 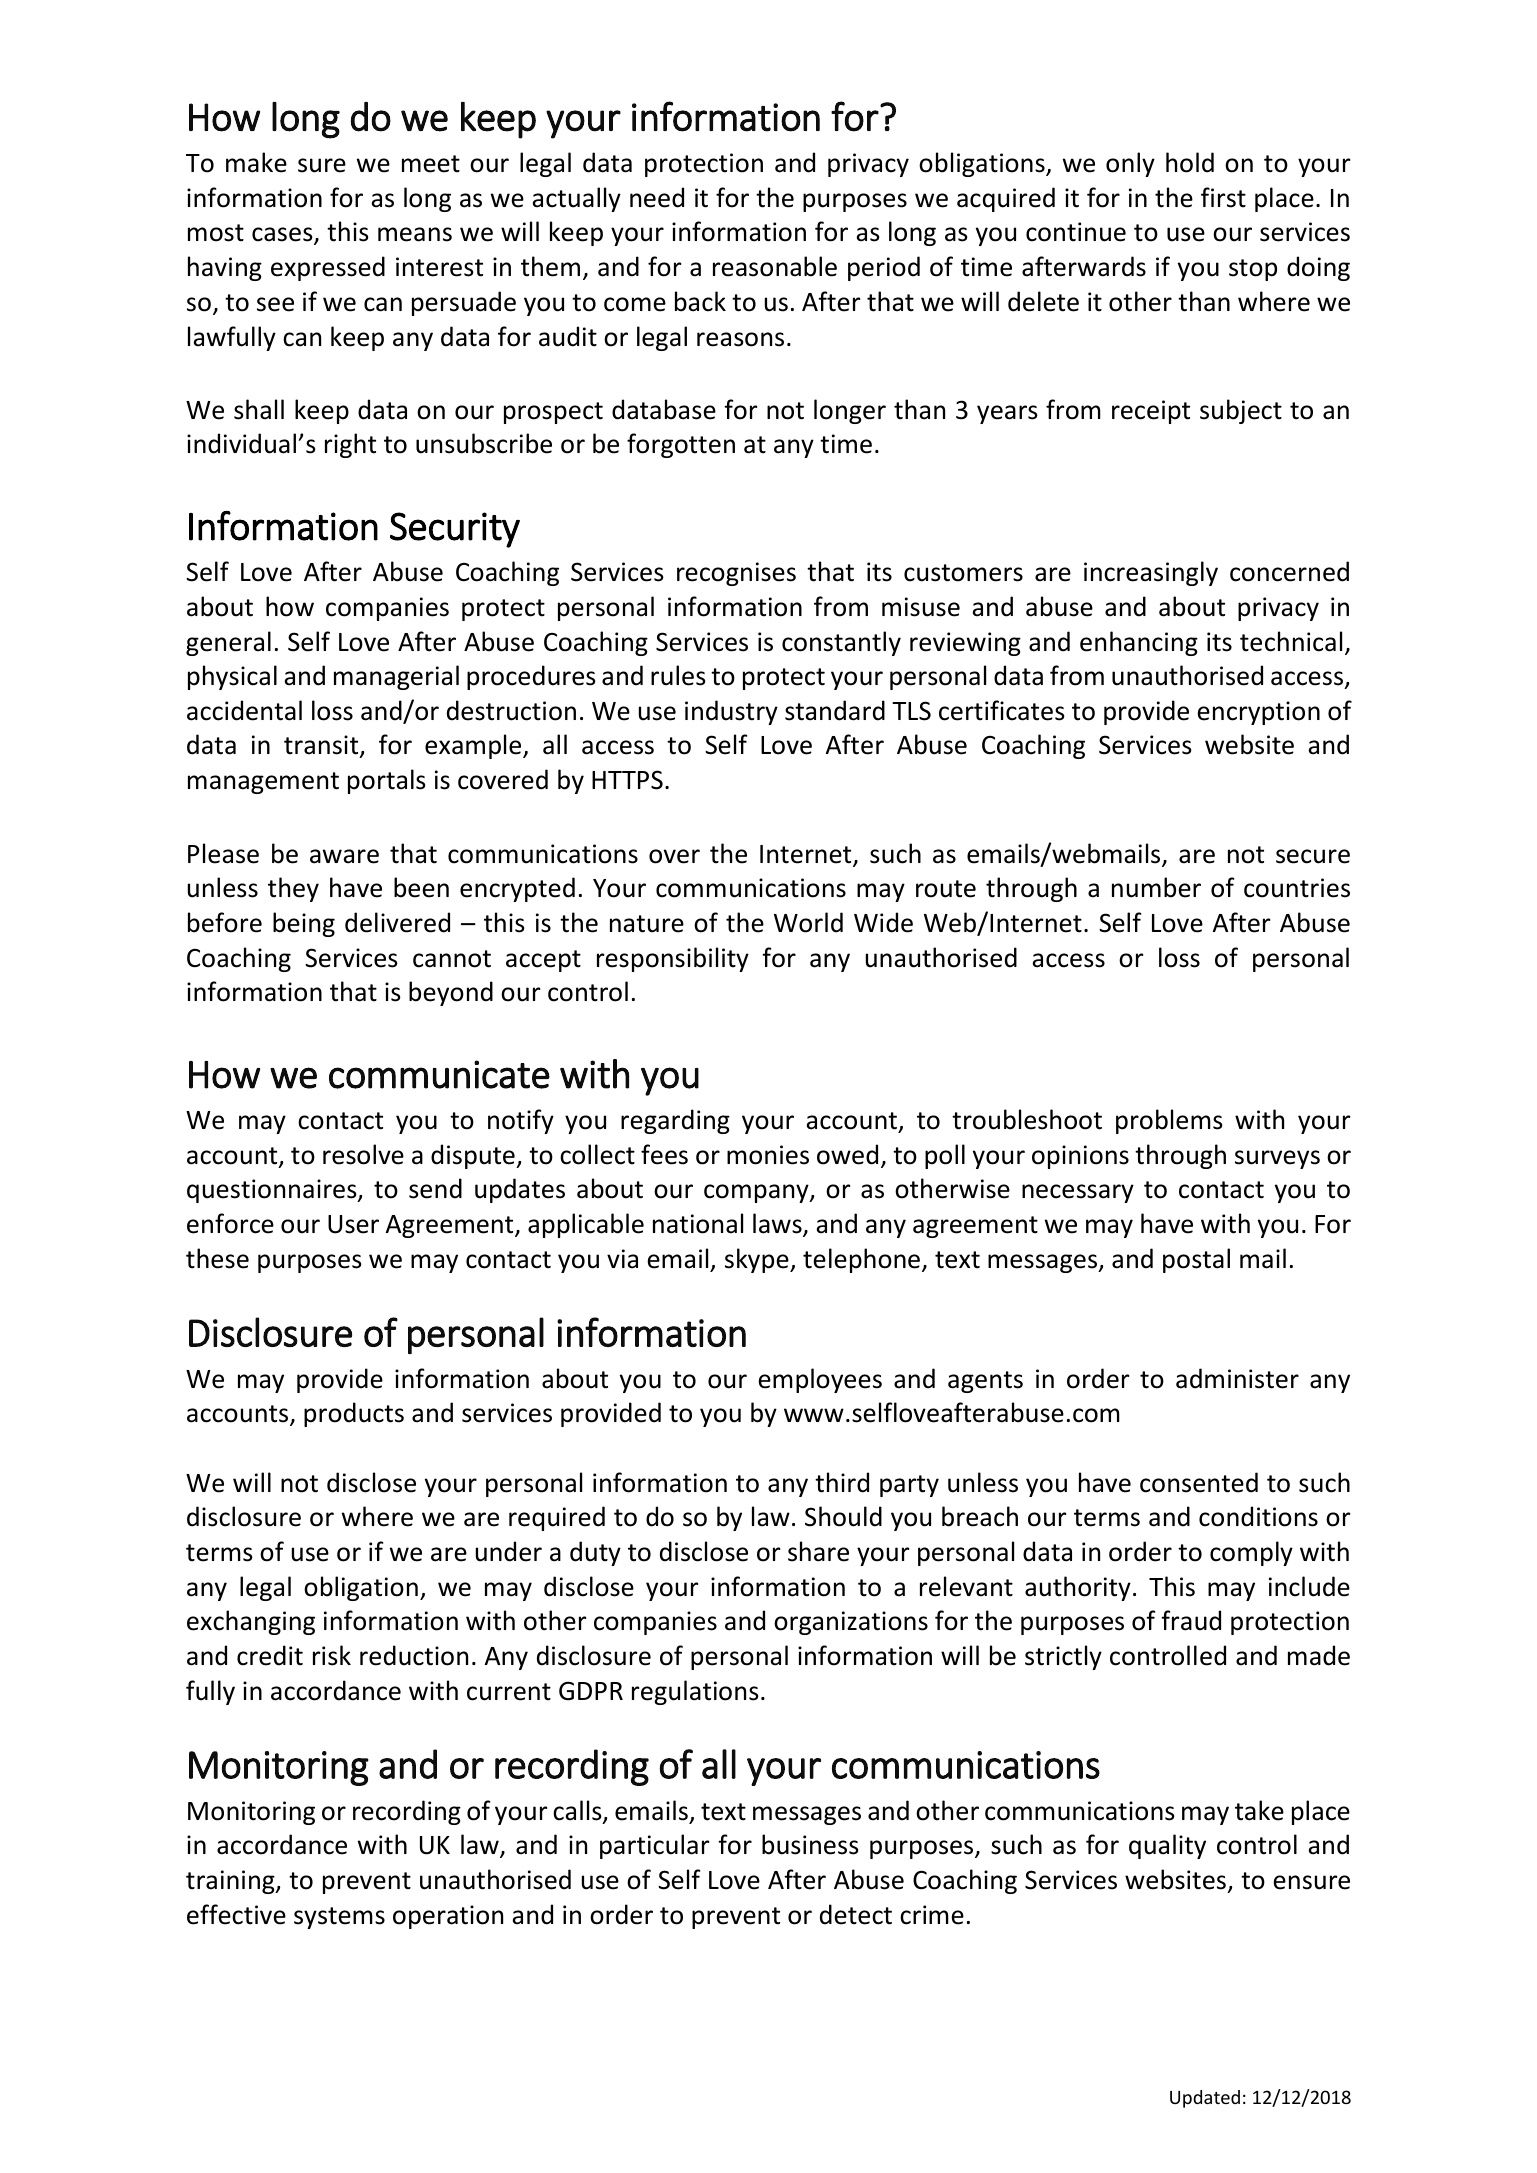 What do you see at coordinates (344, 856) in the screenshot?
I see `aware` at bounding box center [344, 856].
